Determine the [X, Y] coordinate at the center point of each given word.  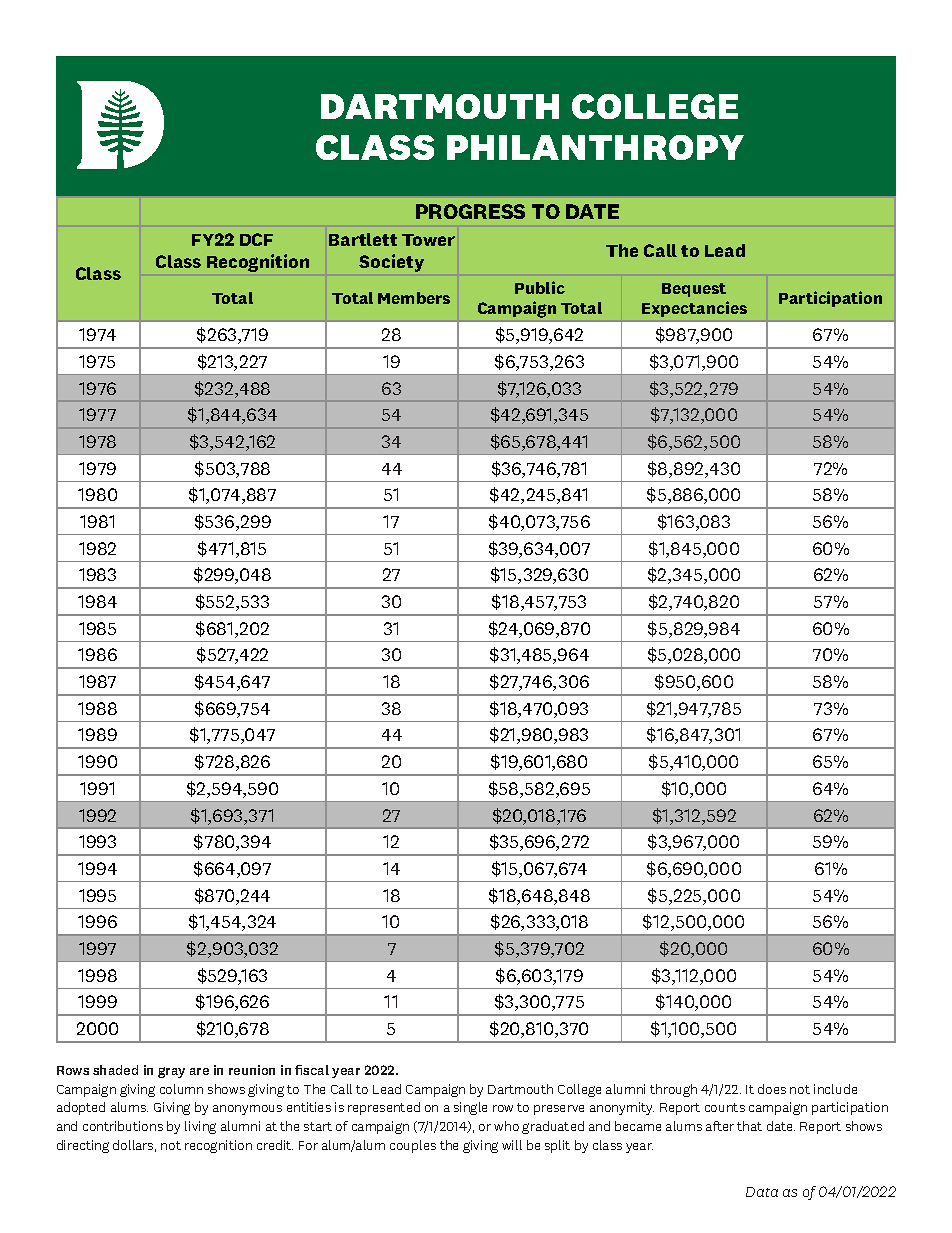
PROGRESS [470, 211]
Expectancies [694, 309]
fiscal [312, 1070]
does [772, 1089]
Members [414, 298]
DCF [256, 239]
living [200, 1127]
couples [413, 1146]
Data [762, 1192]
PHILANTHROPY [595, 147]
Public [540, 287]
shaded [115, 1070]
